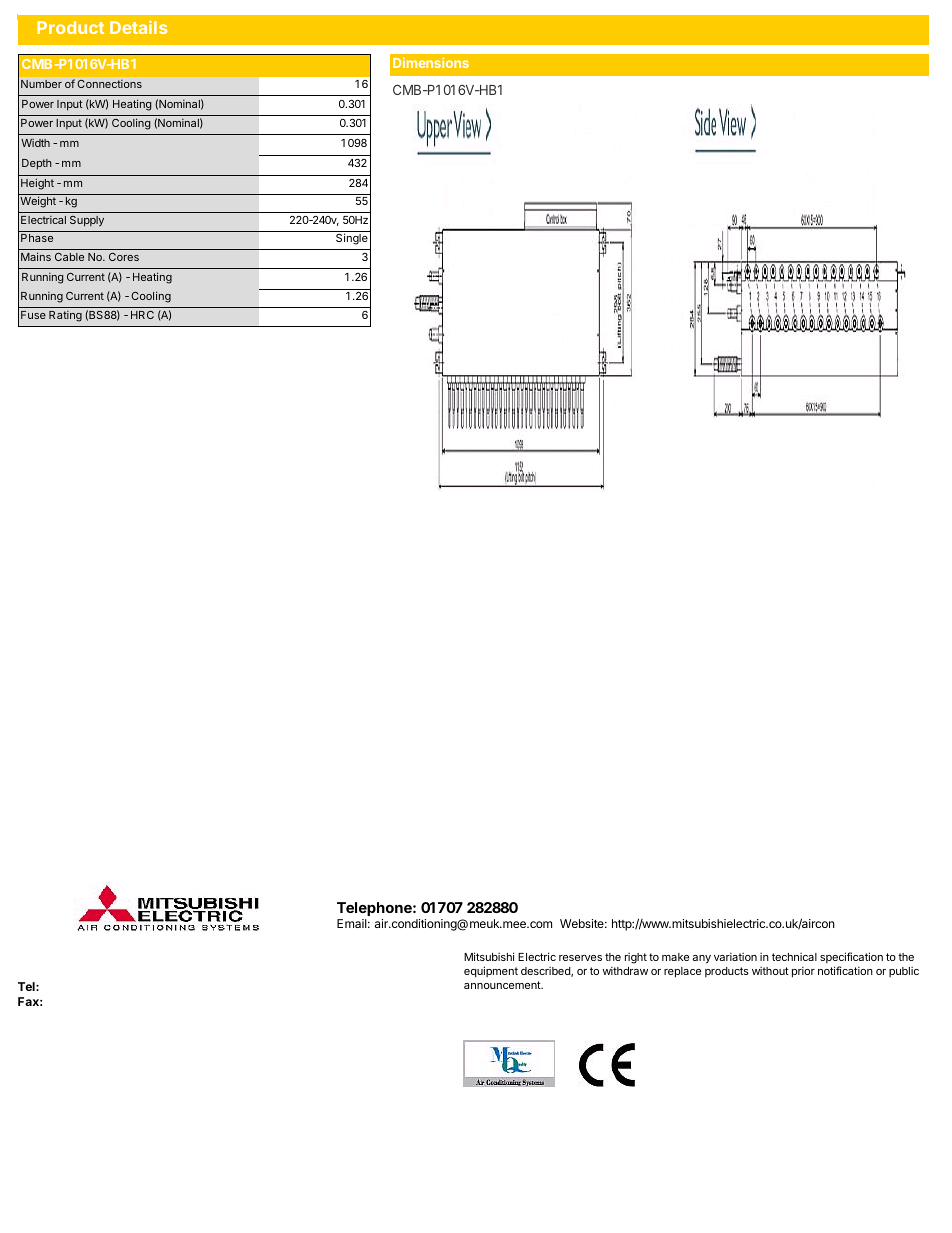 This image has height=1233, width=952. Describe the element at coordinates (124, 257) in the image. I see `Cores` at that location.
